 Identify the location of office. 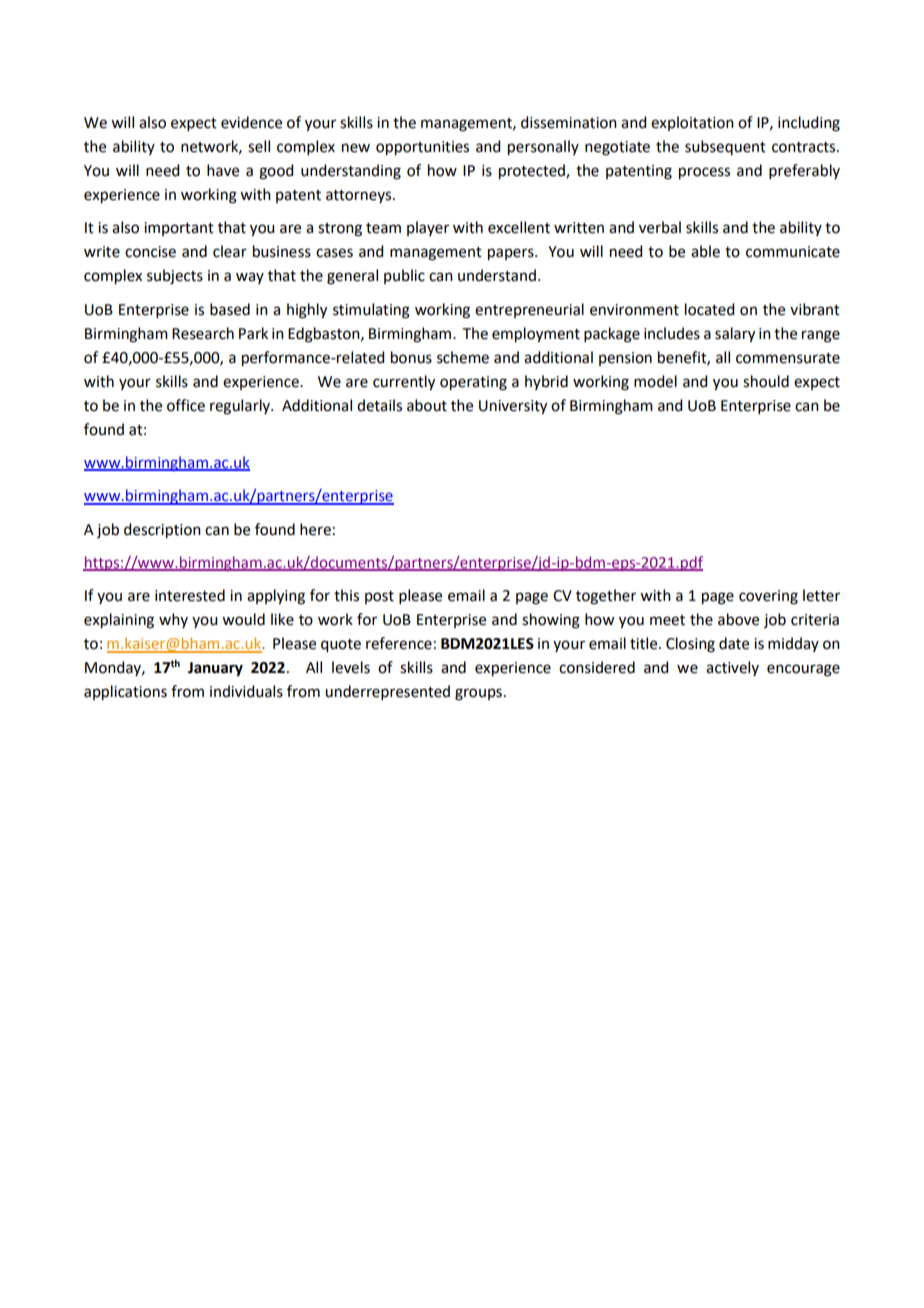
(186, 405).
